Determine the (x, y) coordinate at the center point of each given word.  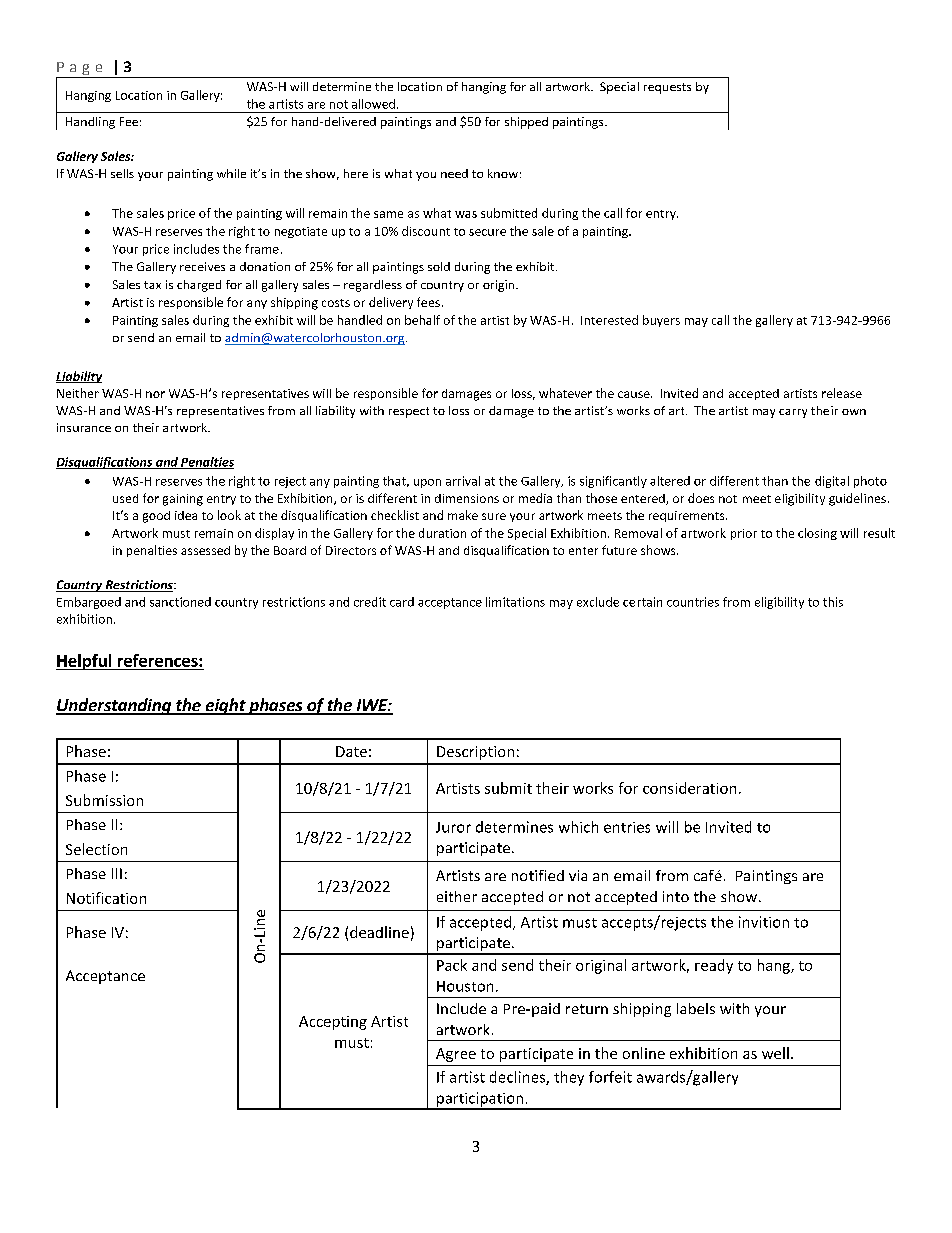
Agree (456, 1055)
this (833, 602)
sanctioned (180, 602)
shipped (526, 123)
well (775, 1053)
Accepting (333, 1023)
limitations (515, 602)
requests (667, 88)
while (231, 173)
